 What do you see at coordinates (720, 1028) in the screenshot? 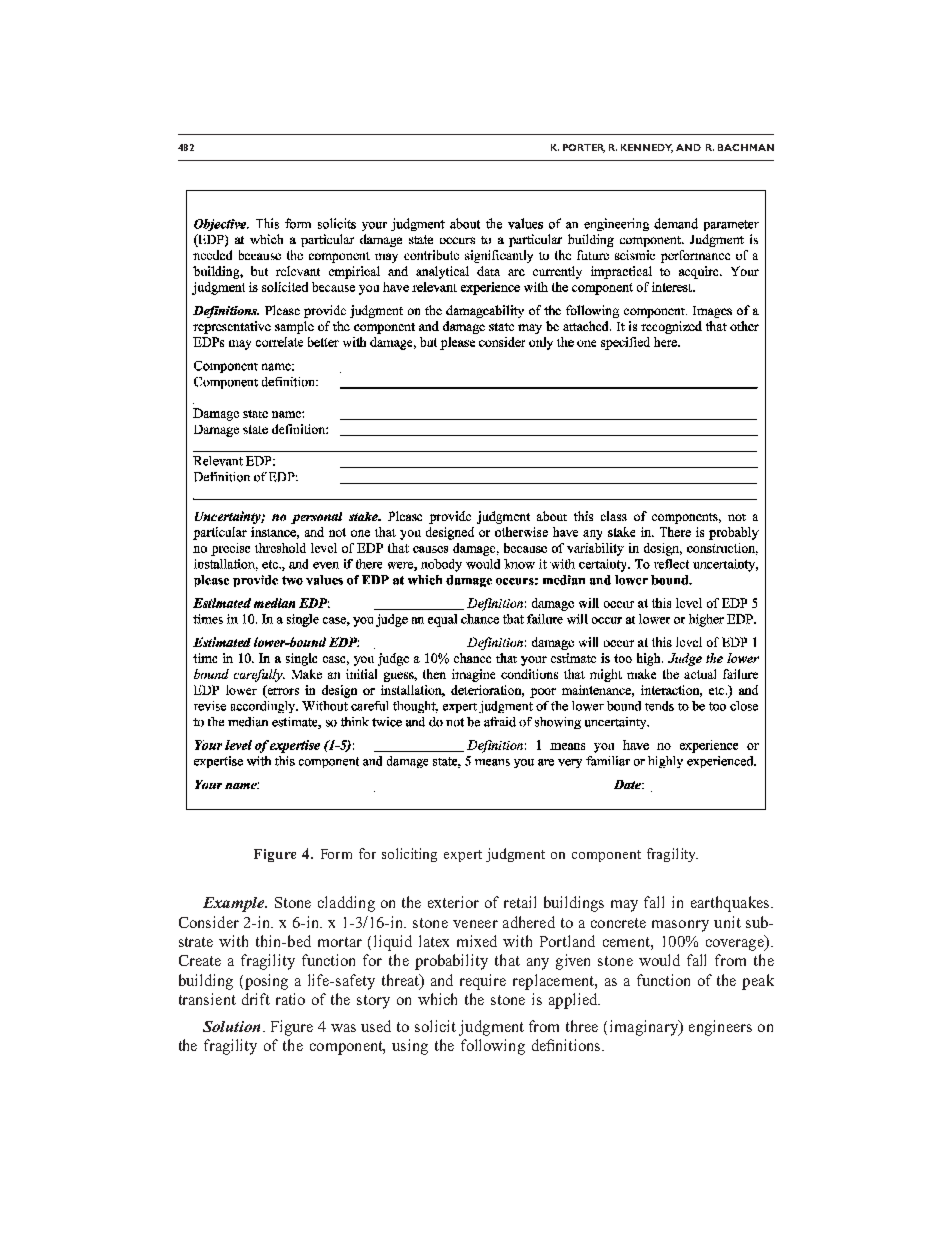
I see `engineers` at bounding box center [720, 1028].
